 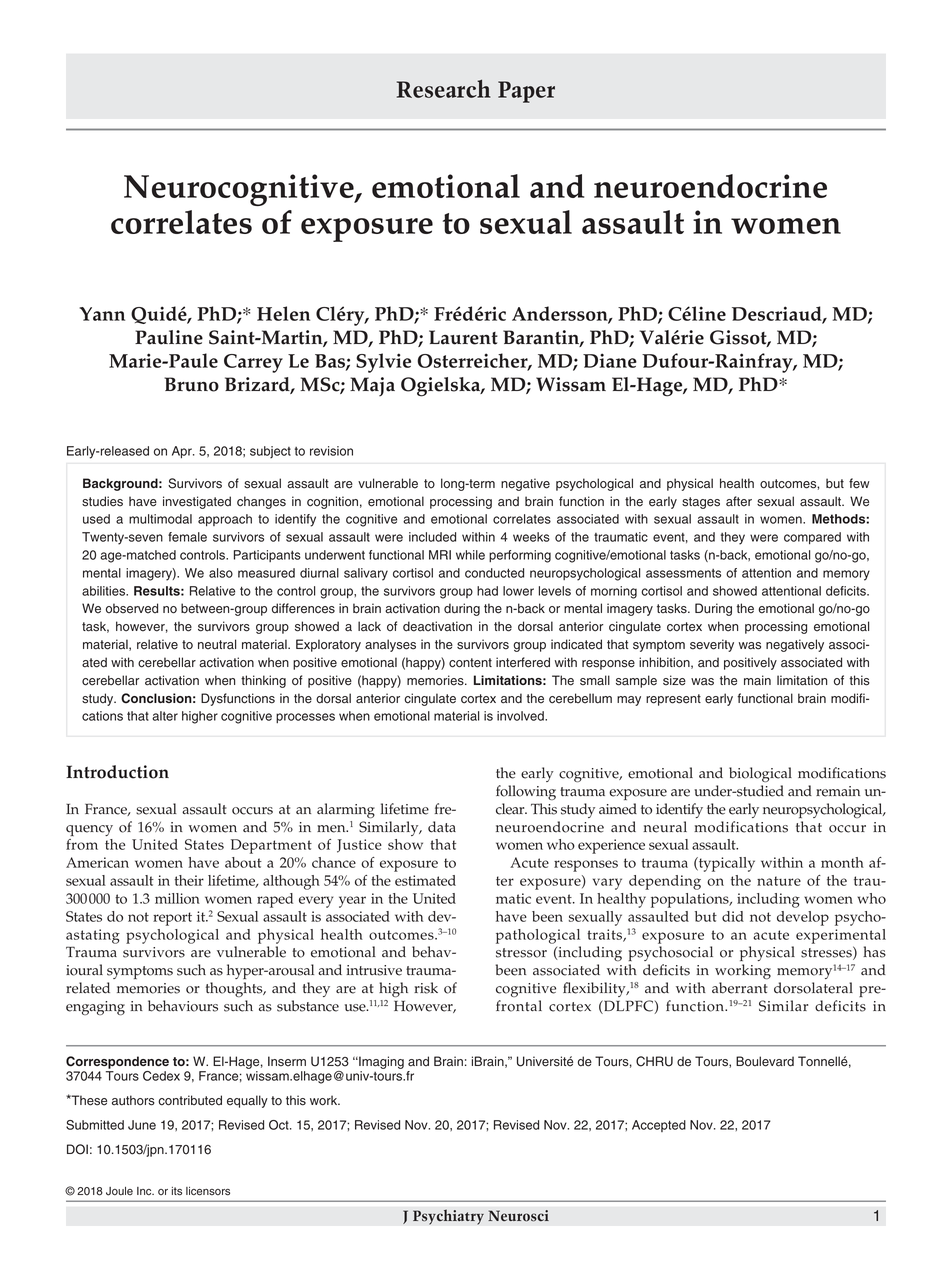 I want to click on stressor, so click(x=521, y=953).
